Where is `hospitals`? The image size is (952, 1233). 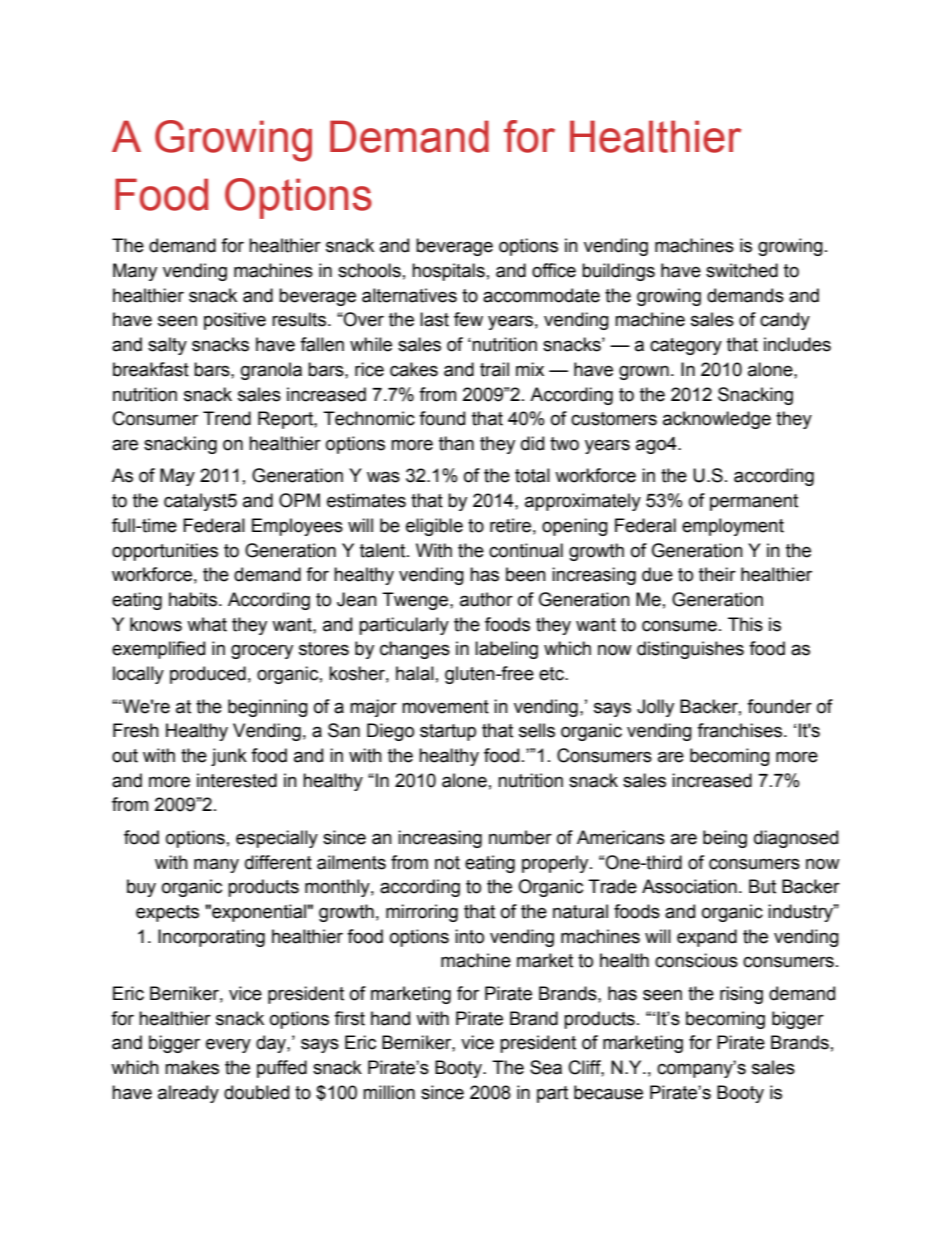 hospitals is located at coordinates (448, 272).
